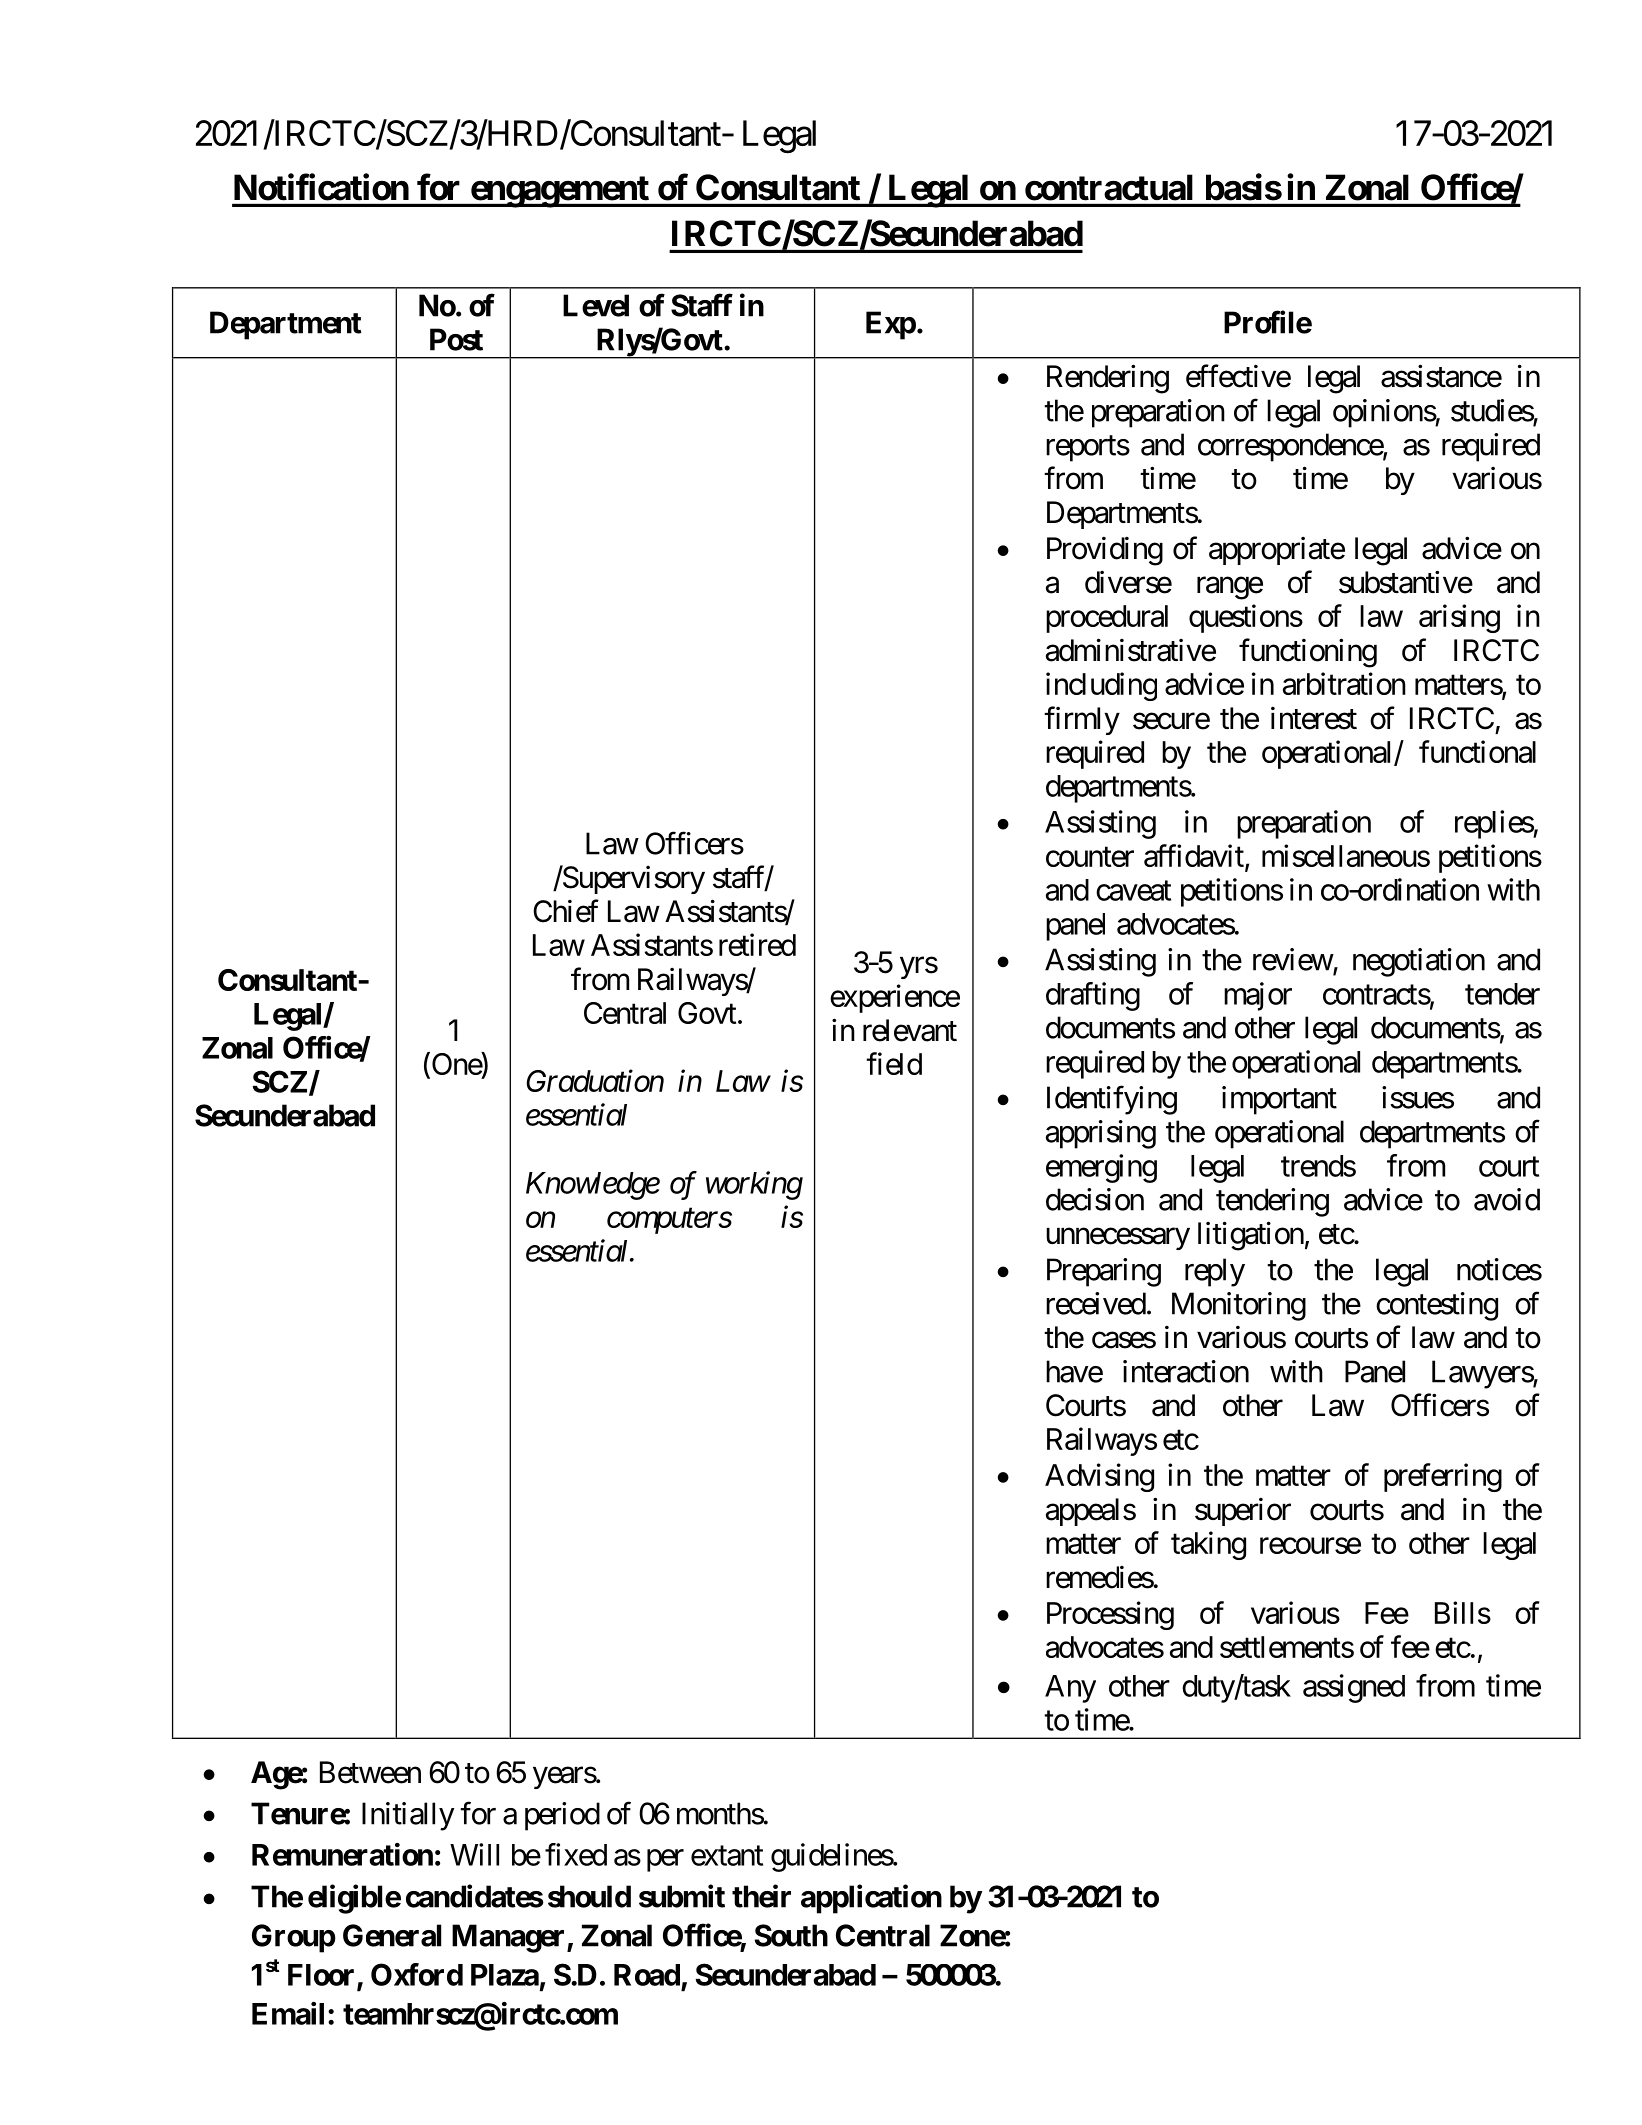 This screenshot has height=2125, width=1642. What do you see at coordinates (871, 1899) in the screenshot?
I see `application` at bounding box center [871, 1899].
